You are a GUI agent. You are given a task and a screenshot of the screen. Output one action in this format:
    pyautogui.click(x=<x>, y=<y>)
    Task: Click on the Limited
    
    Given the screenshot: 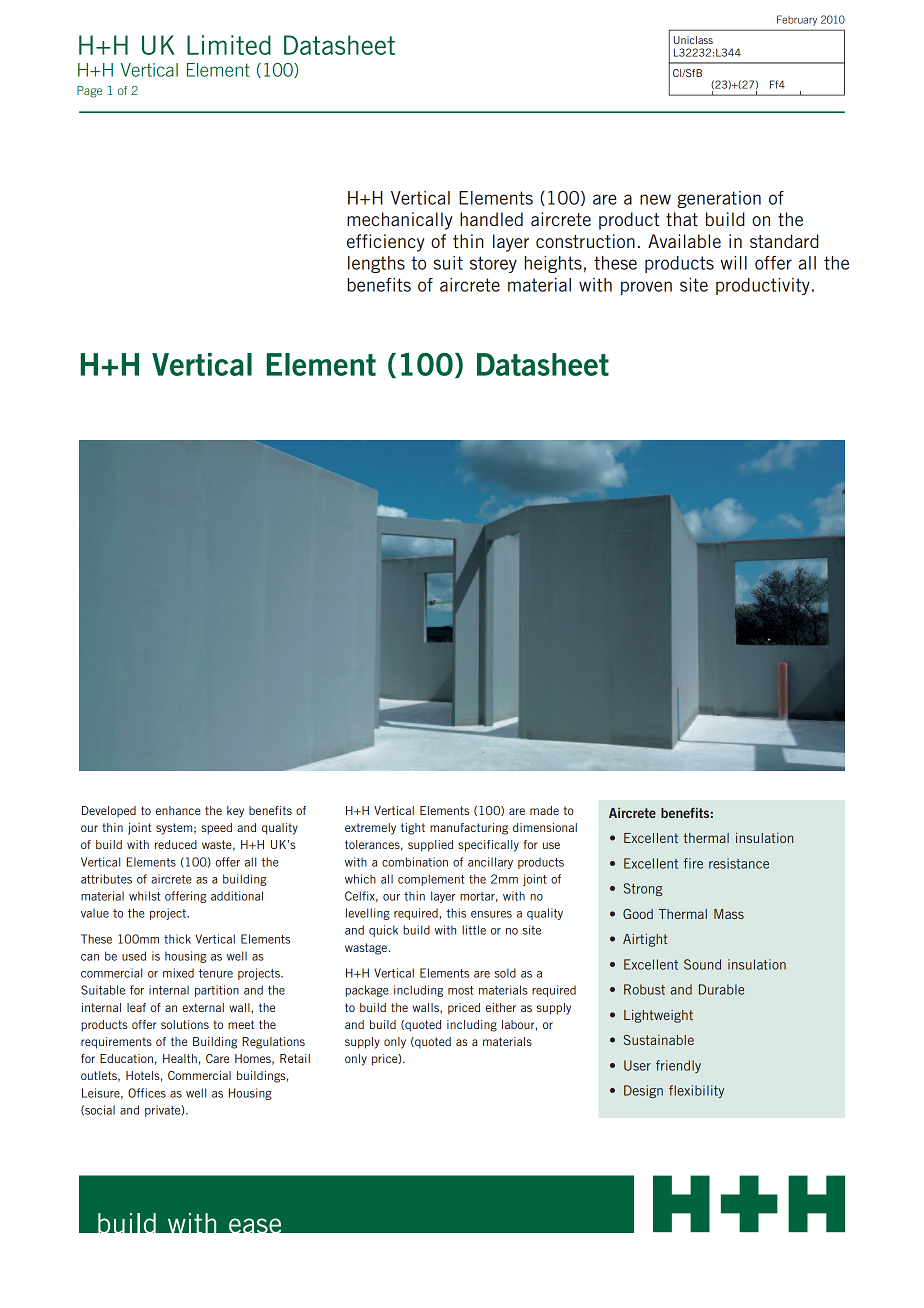 What is the action you would take?
    pyautogui.click(x=229, y=45)
